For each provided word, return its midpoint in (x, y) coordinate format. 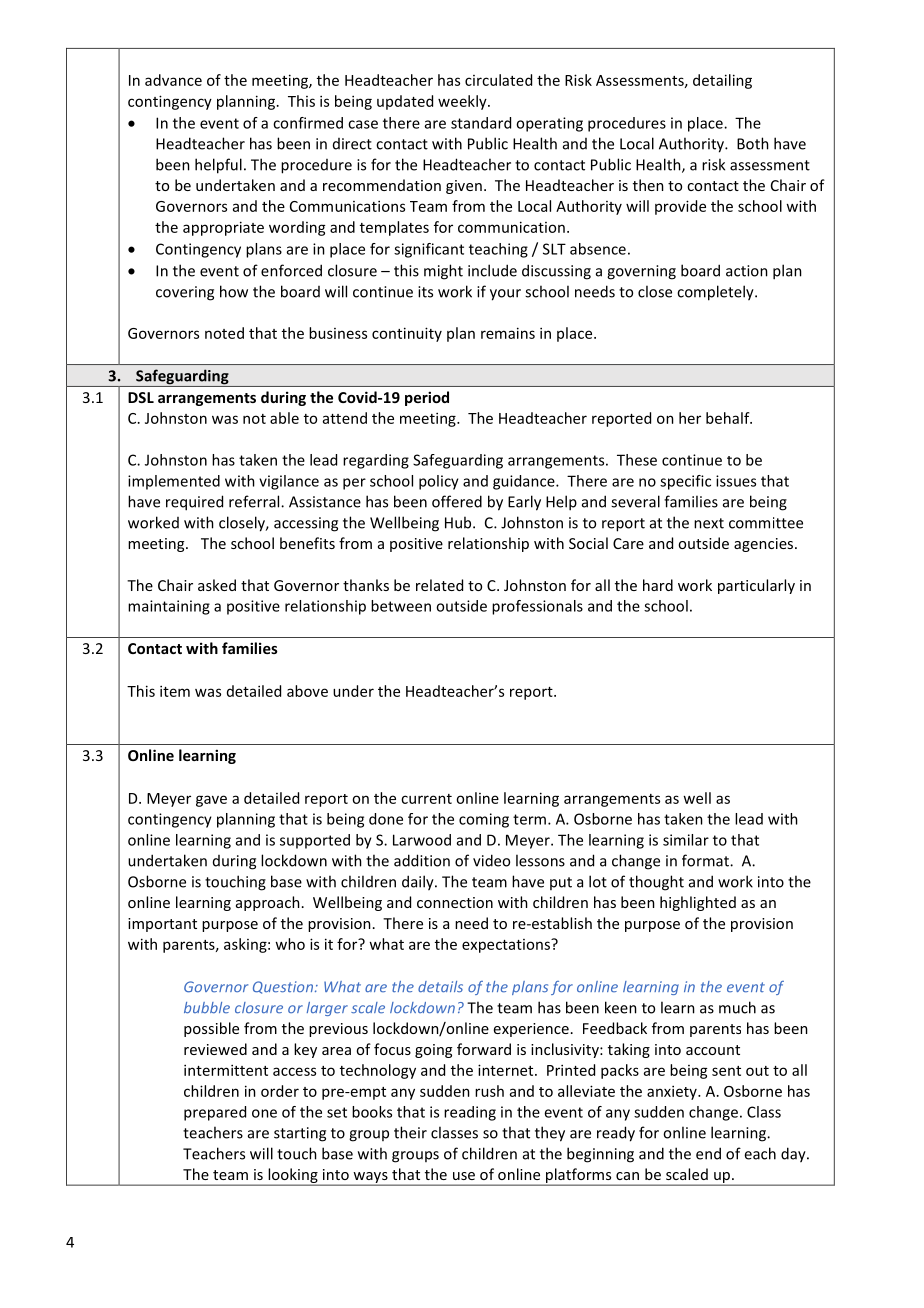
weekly (463, 102)
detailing (722, 81)
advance (173, 80)
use (464, 1176)
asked (217, 585)
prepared (215, 1113)
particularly (756, 586)
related (439, 585)
